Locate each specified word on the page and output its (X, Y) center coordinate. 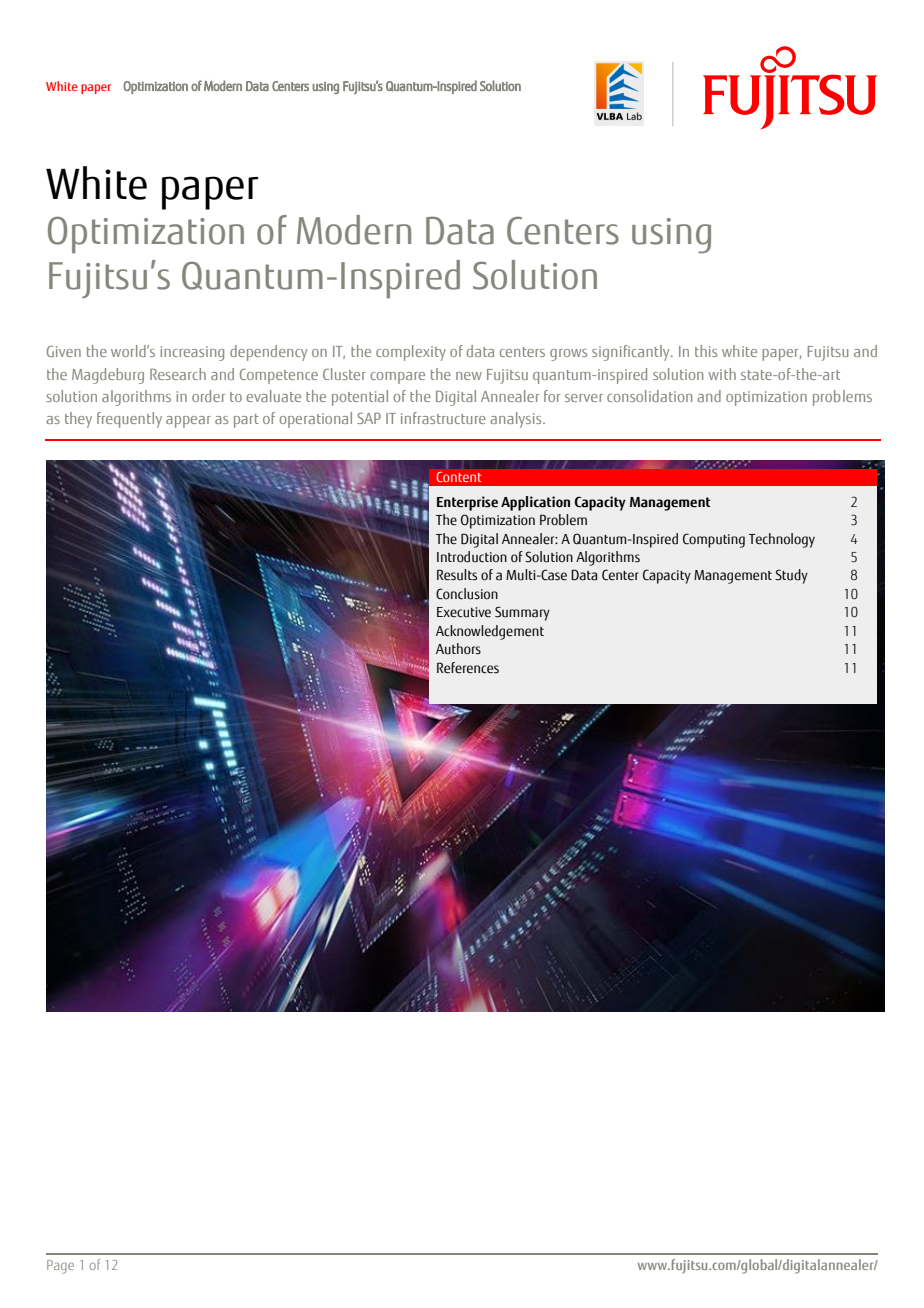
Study (791, 576)
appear (188, 422)
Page (60, 1267)
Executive (464, 612)
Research (178, 374)
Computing (714, 540)
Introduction (472, 557)
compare (398, 378)
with (722, 374)
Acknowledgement (490, 632)
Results (457, 575)
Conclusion (467, 594)
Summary (522, 613)
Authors (458, 649)
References (468, 668)
